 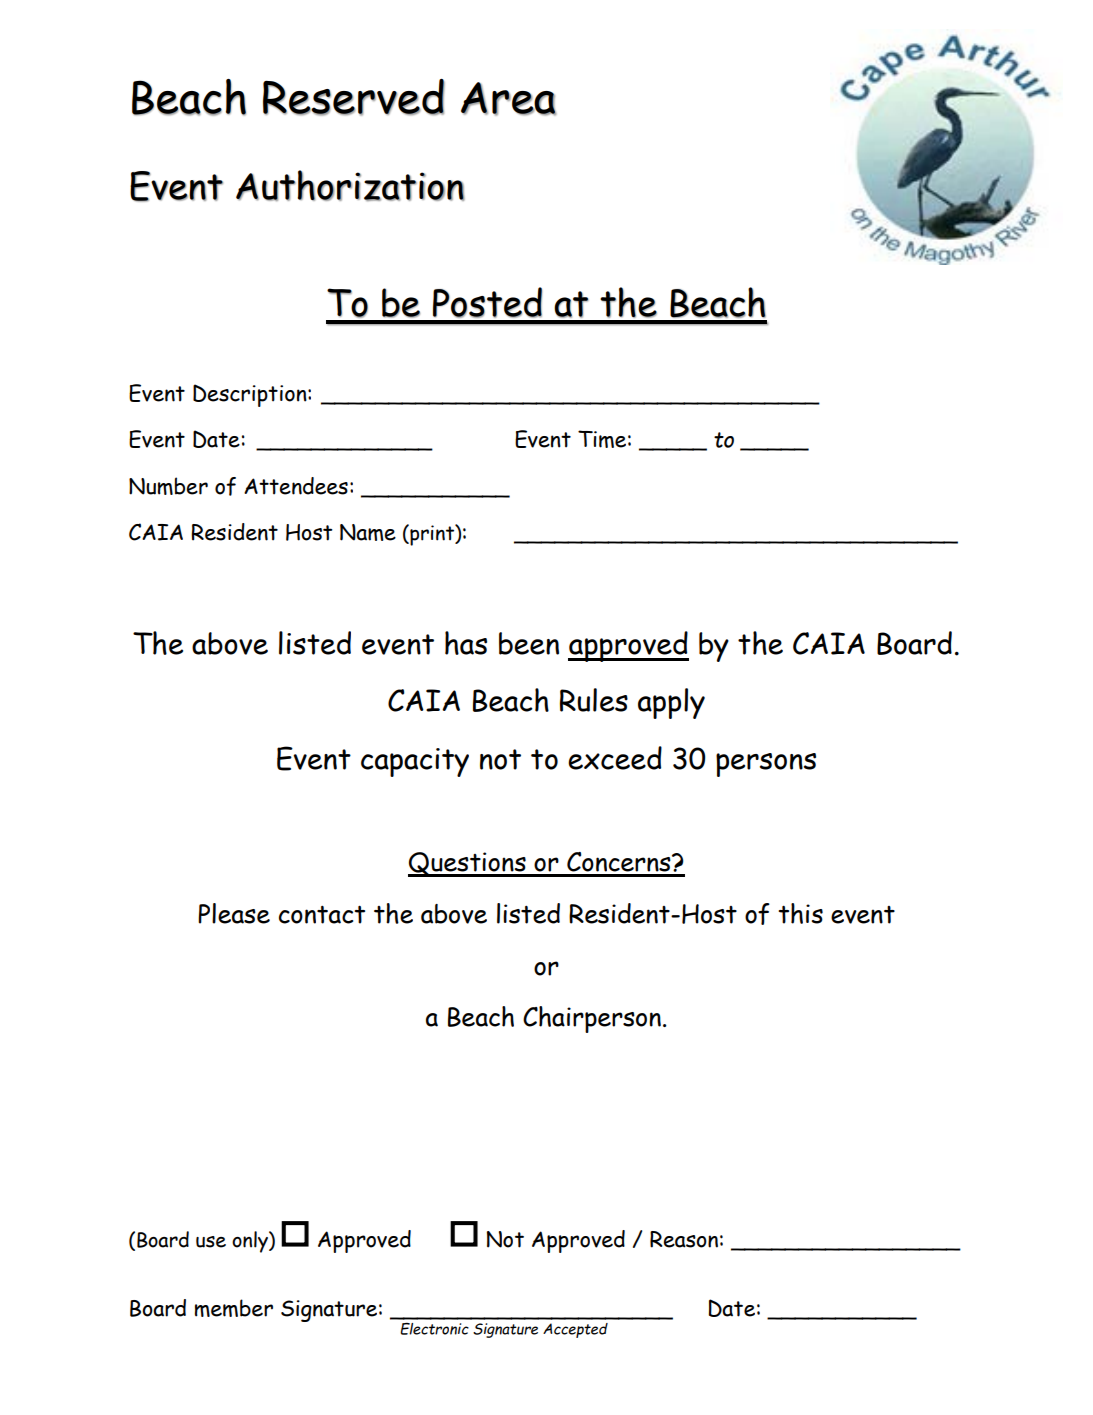 What do you see at coordinates (466, 643) in the image?
I see `has` at bounding box center [466, 643].
